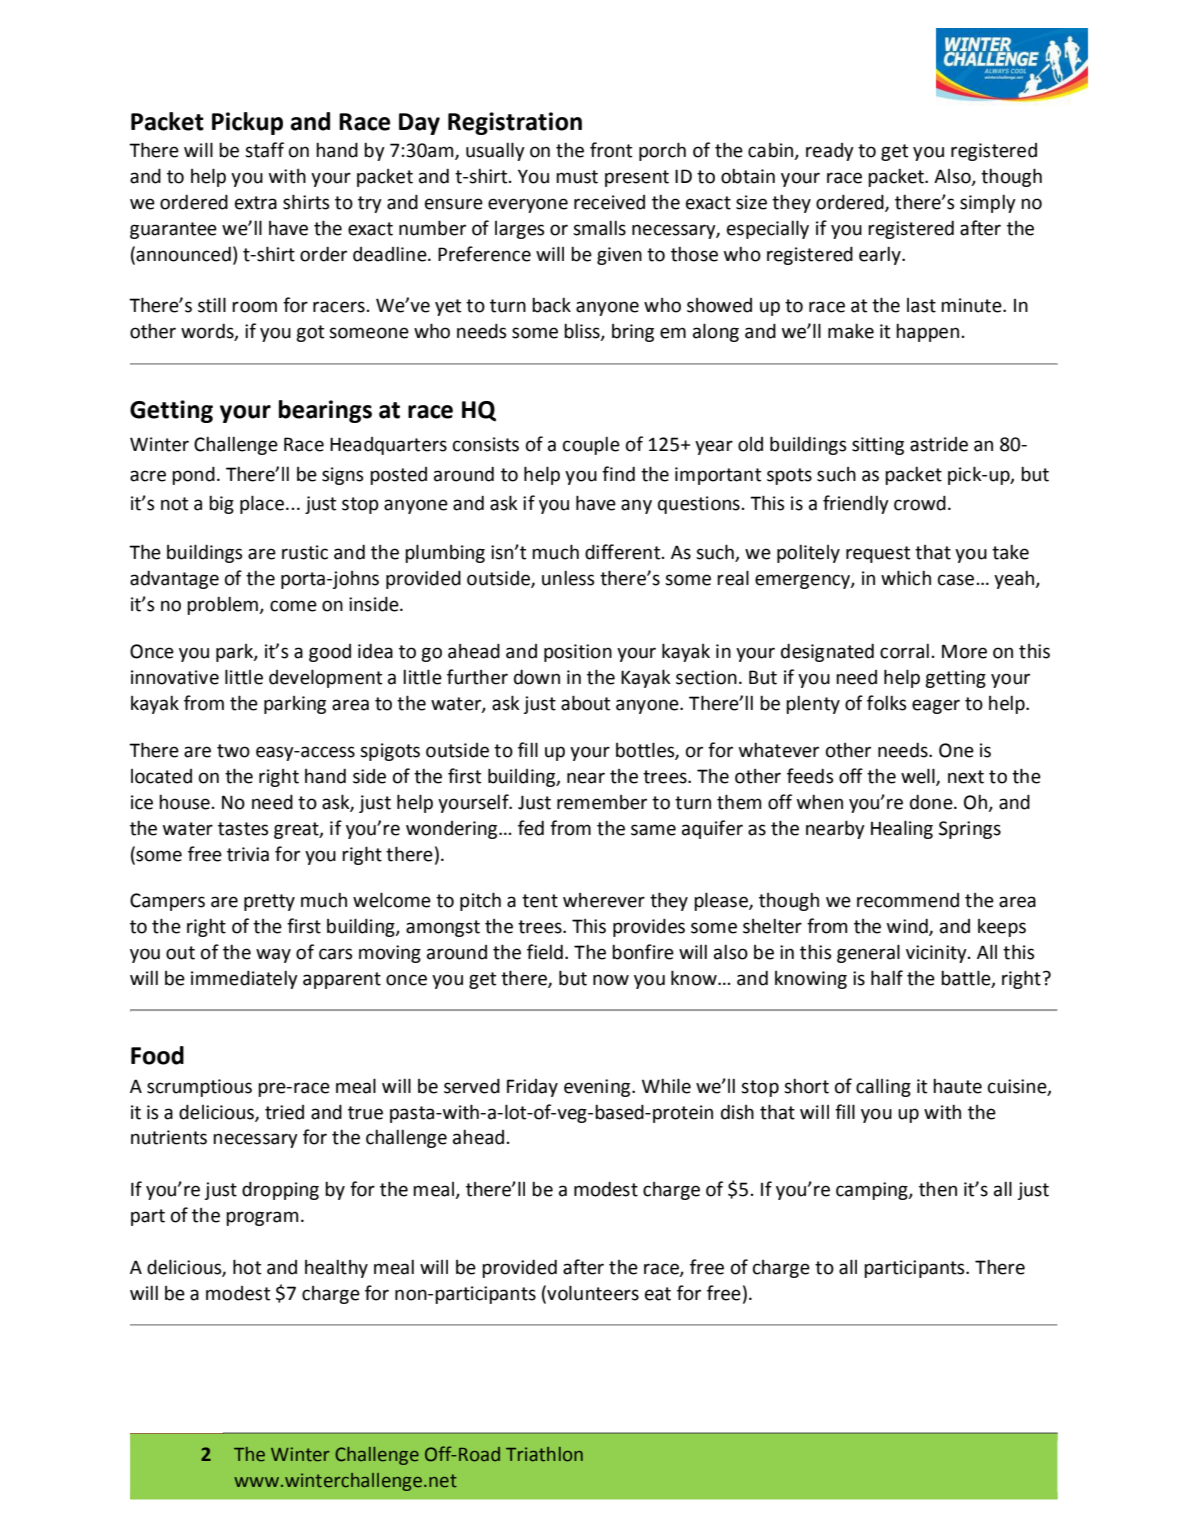  I want to click on staff, so click(264, 150).
